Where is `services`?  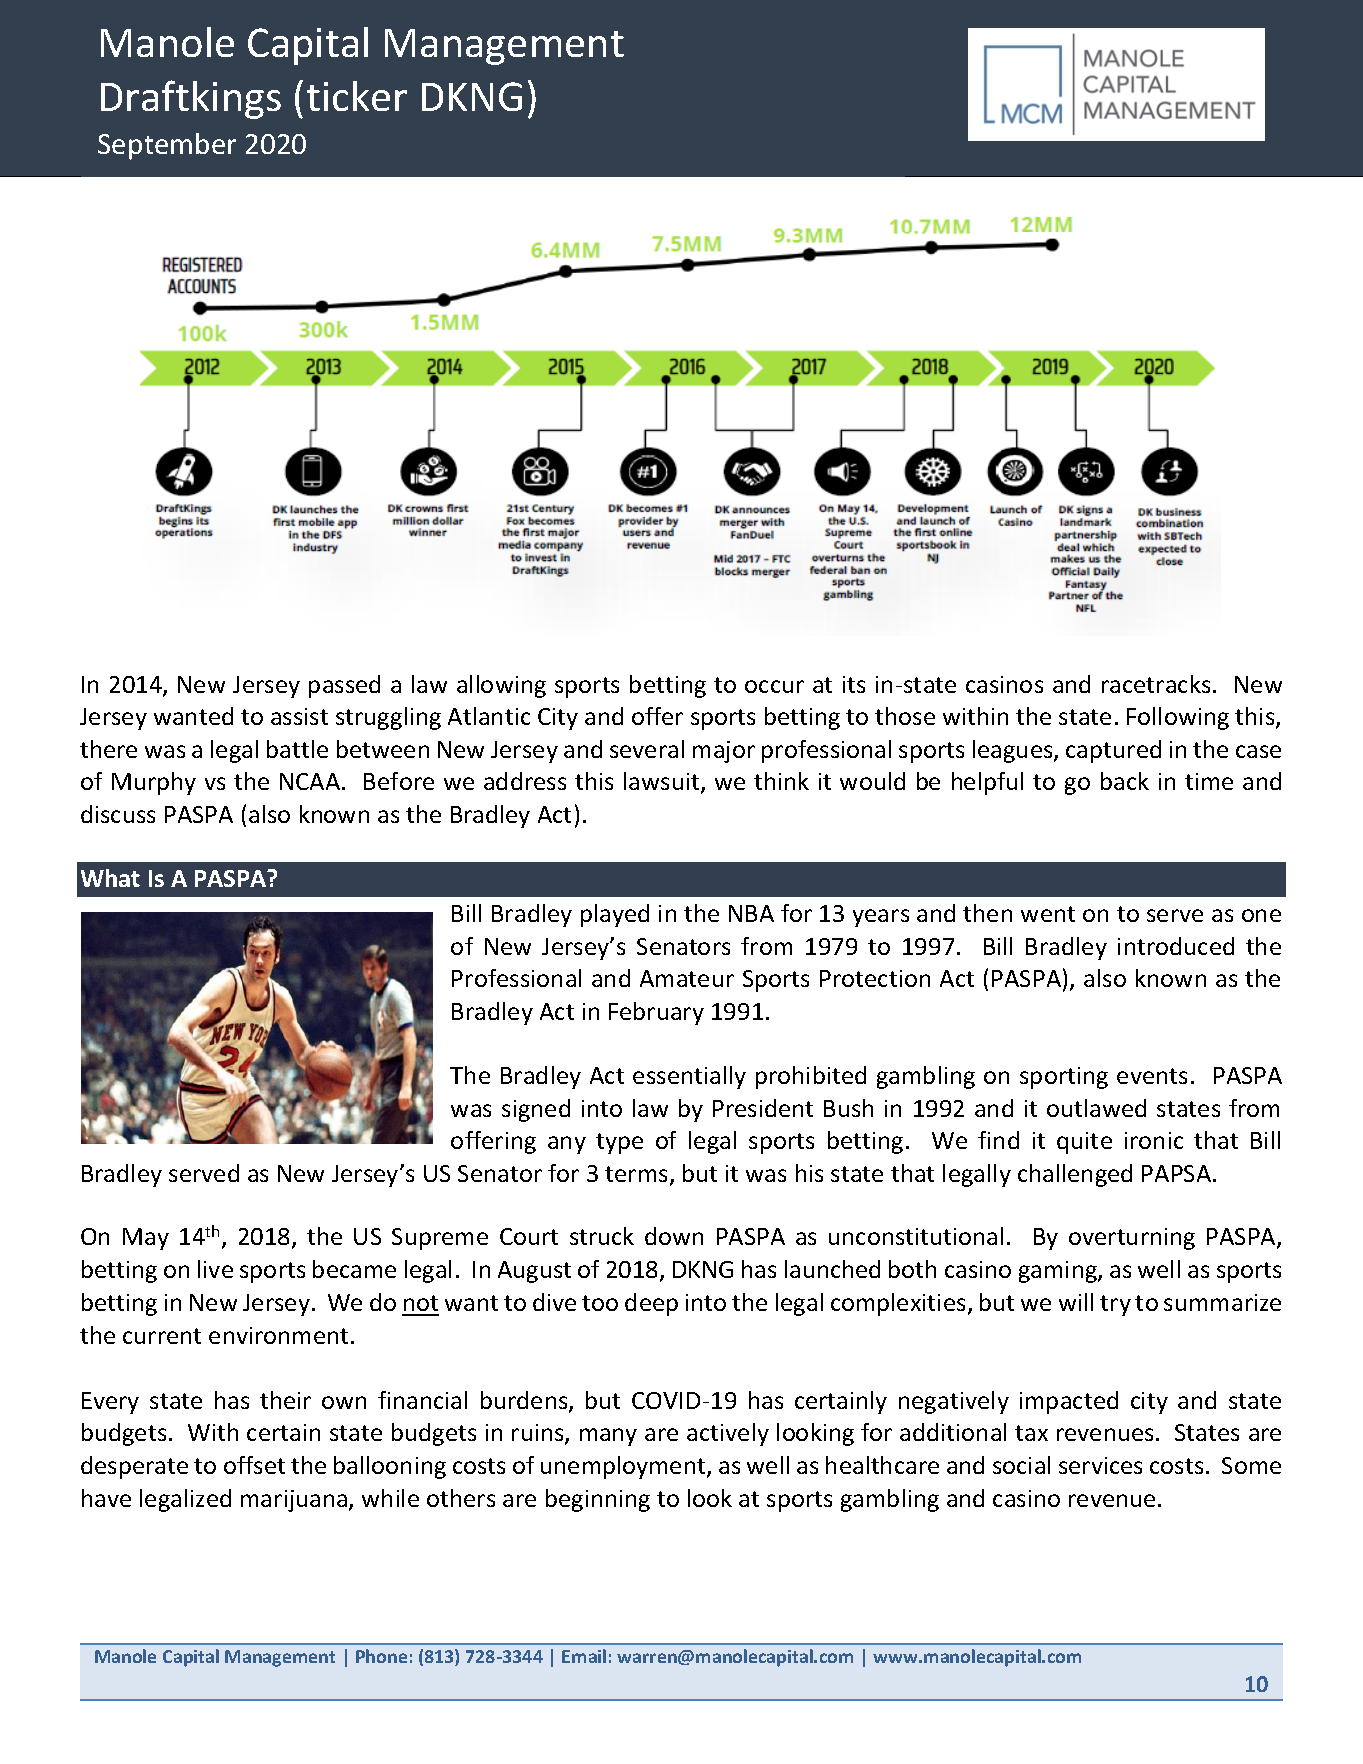 services is located at coordinates (1100, 1465).
